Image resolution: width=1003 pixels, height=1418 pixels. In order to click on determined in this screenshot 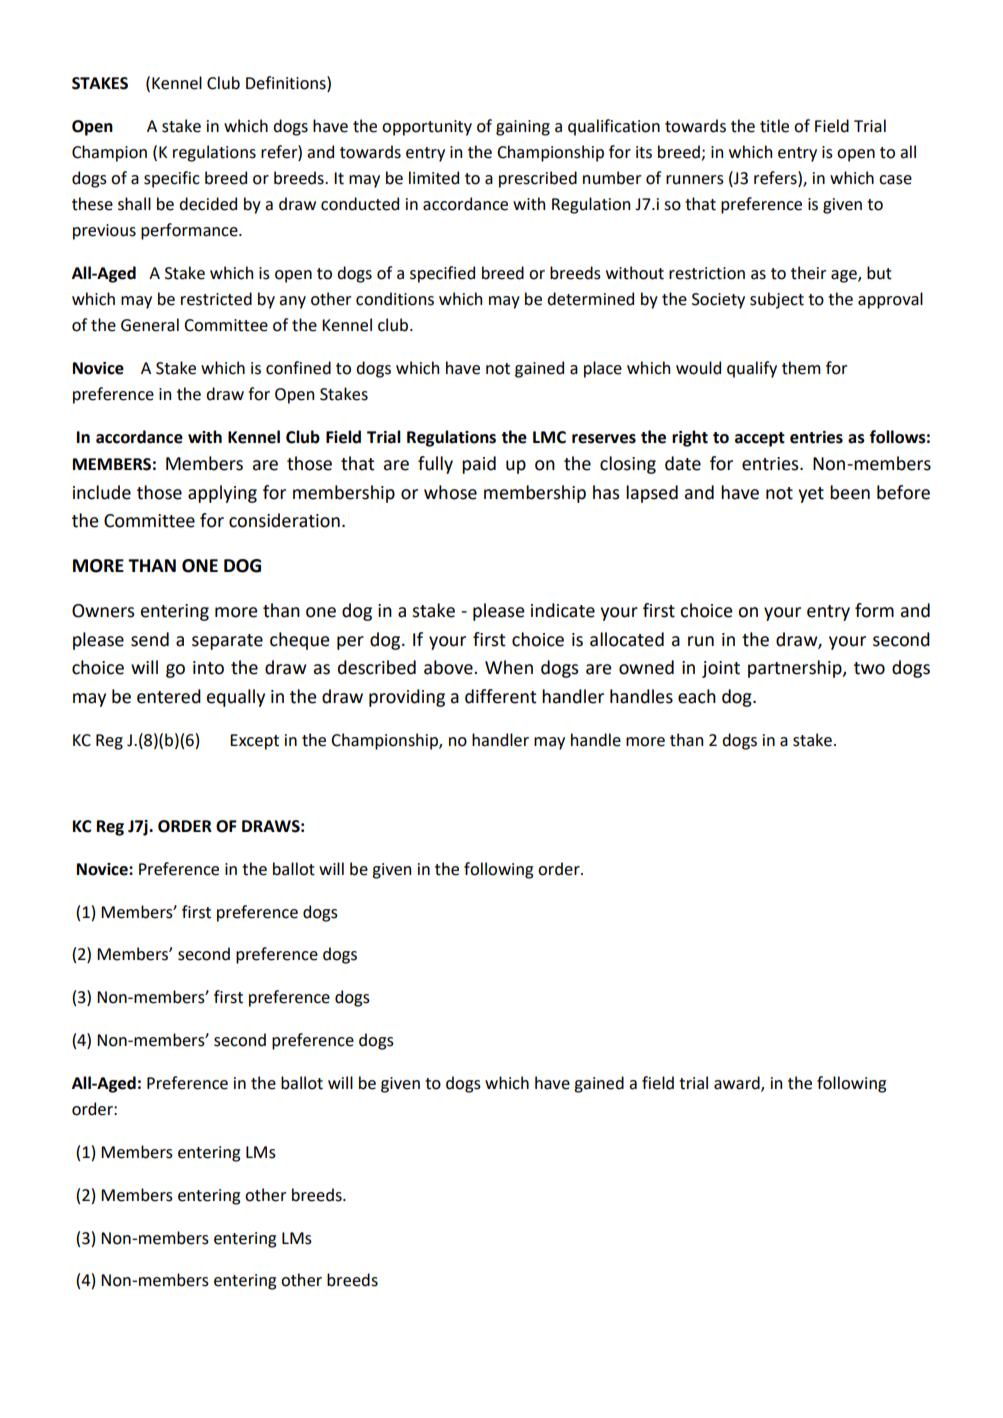, I will do `click(590, 299)`.
